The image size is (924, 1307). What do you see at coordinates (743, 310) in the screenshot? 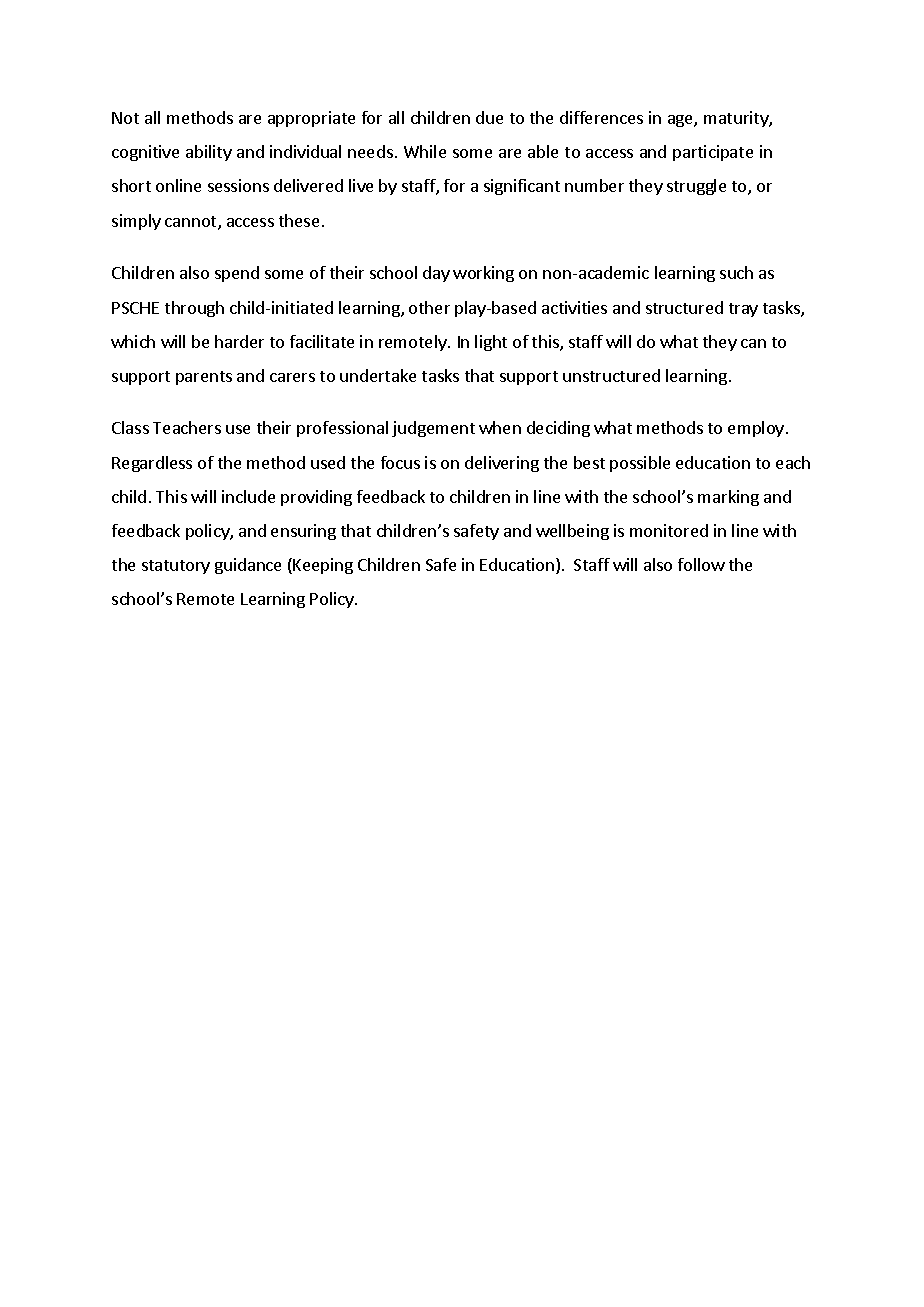
I see `tray` at bounding box center [743, 310].
